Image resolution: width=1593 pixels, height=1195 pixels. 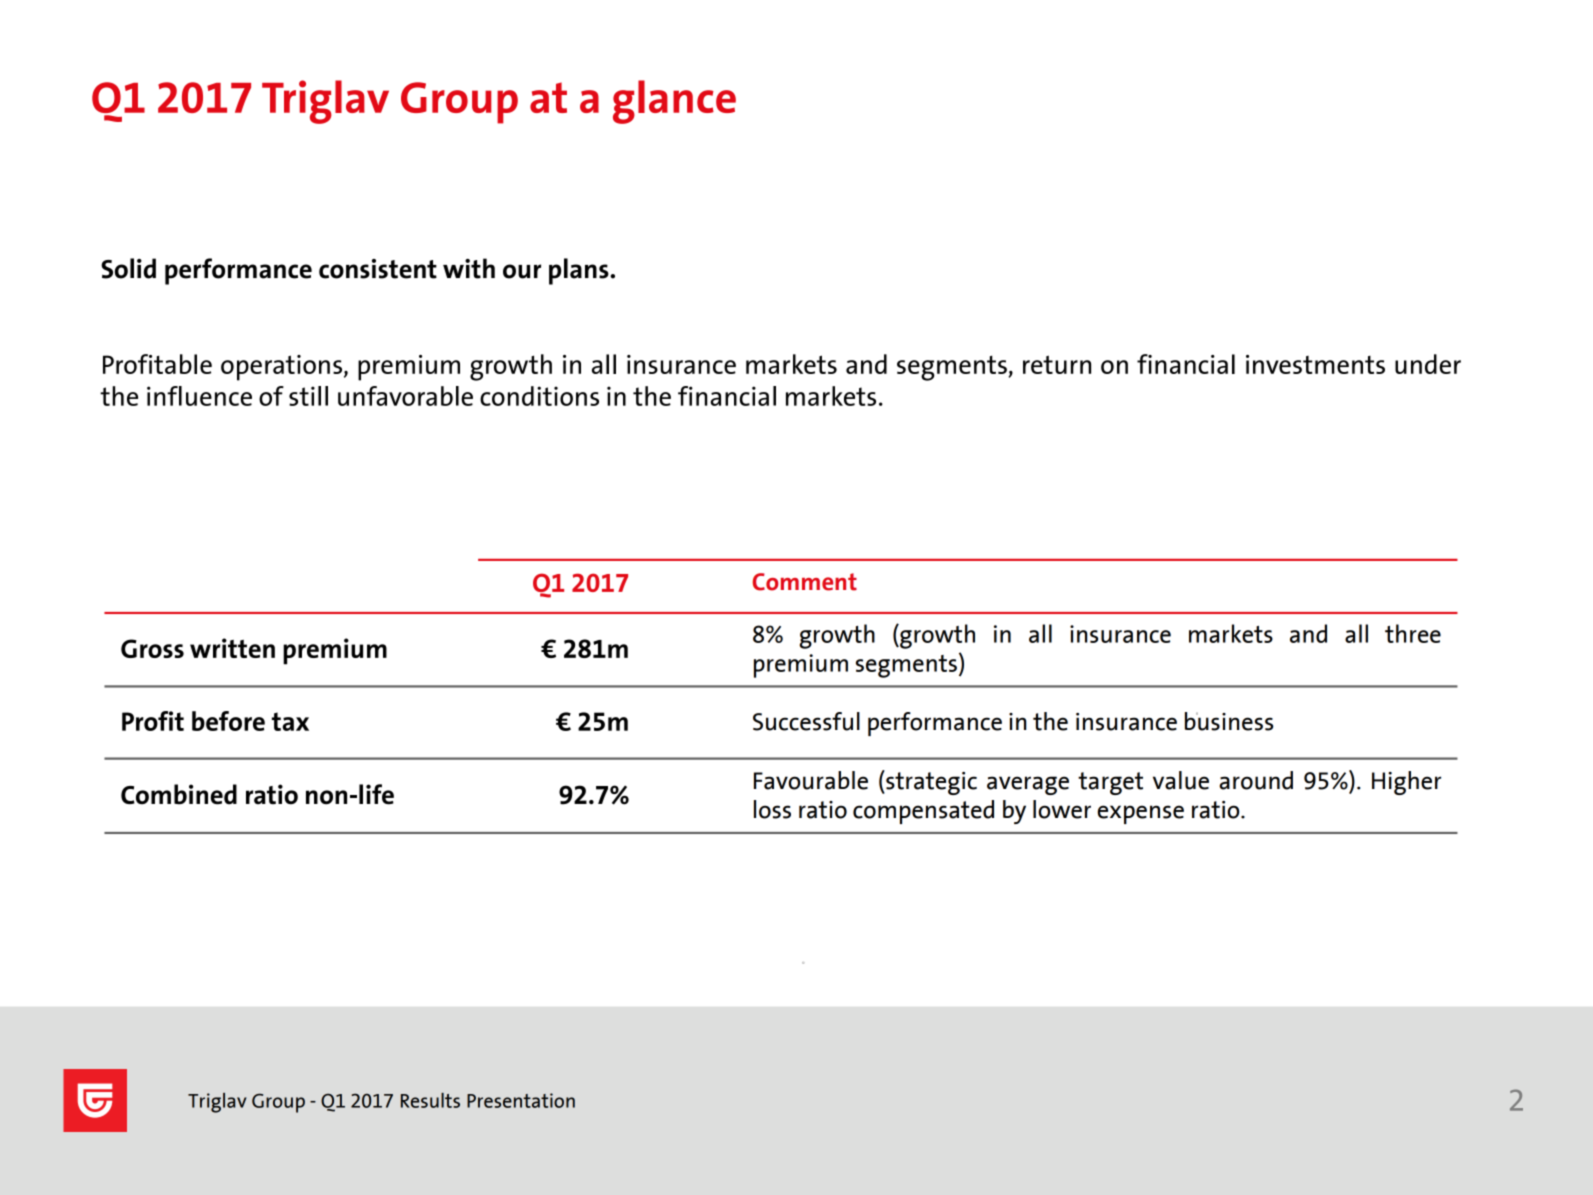 I want to click on Comment, so click(x=804, y=582).
